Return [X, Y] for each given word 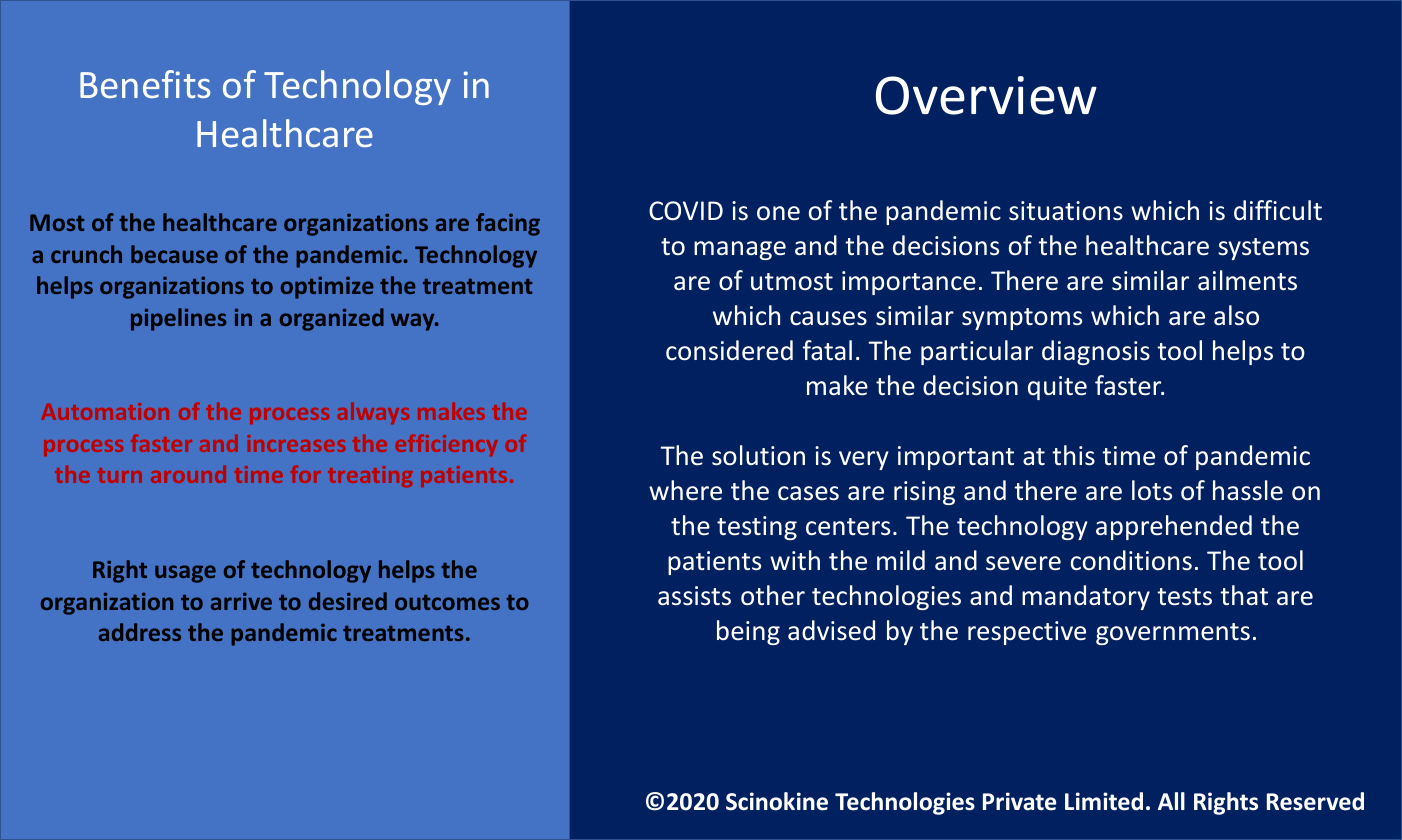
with [795, 560]
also [1236, 315]
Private [1019, 801]
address [140, 632]
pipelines [179, 319]
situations [1066, 211]
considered [729, 350]
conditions [1131, 560]
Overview [986, 95]
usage [185, 574]
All [1171, 801]
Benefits [145, 84]
